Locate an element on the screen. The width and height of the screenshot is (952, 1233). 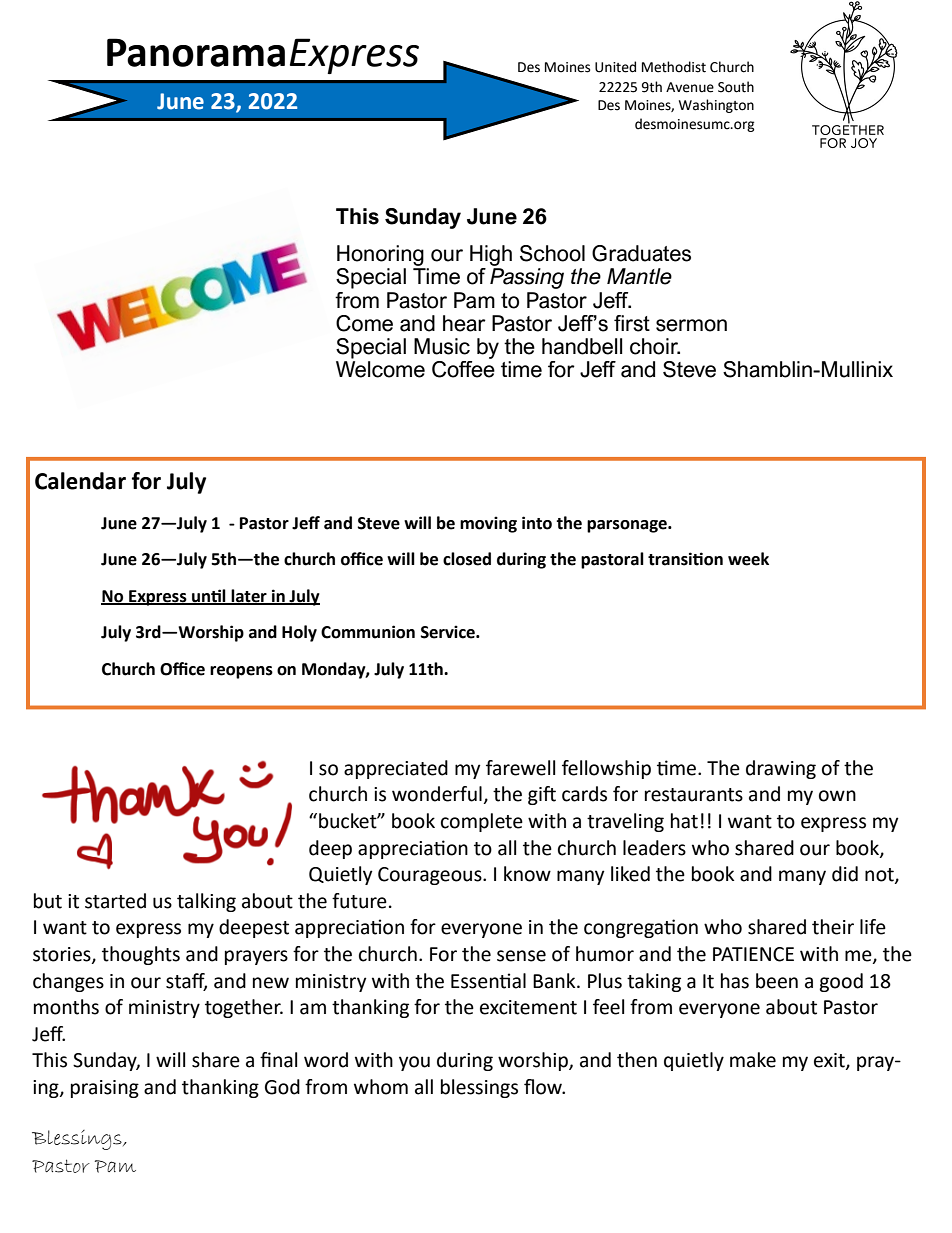
Coffee is located at coordinates (463, 369).
